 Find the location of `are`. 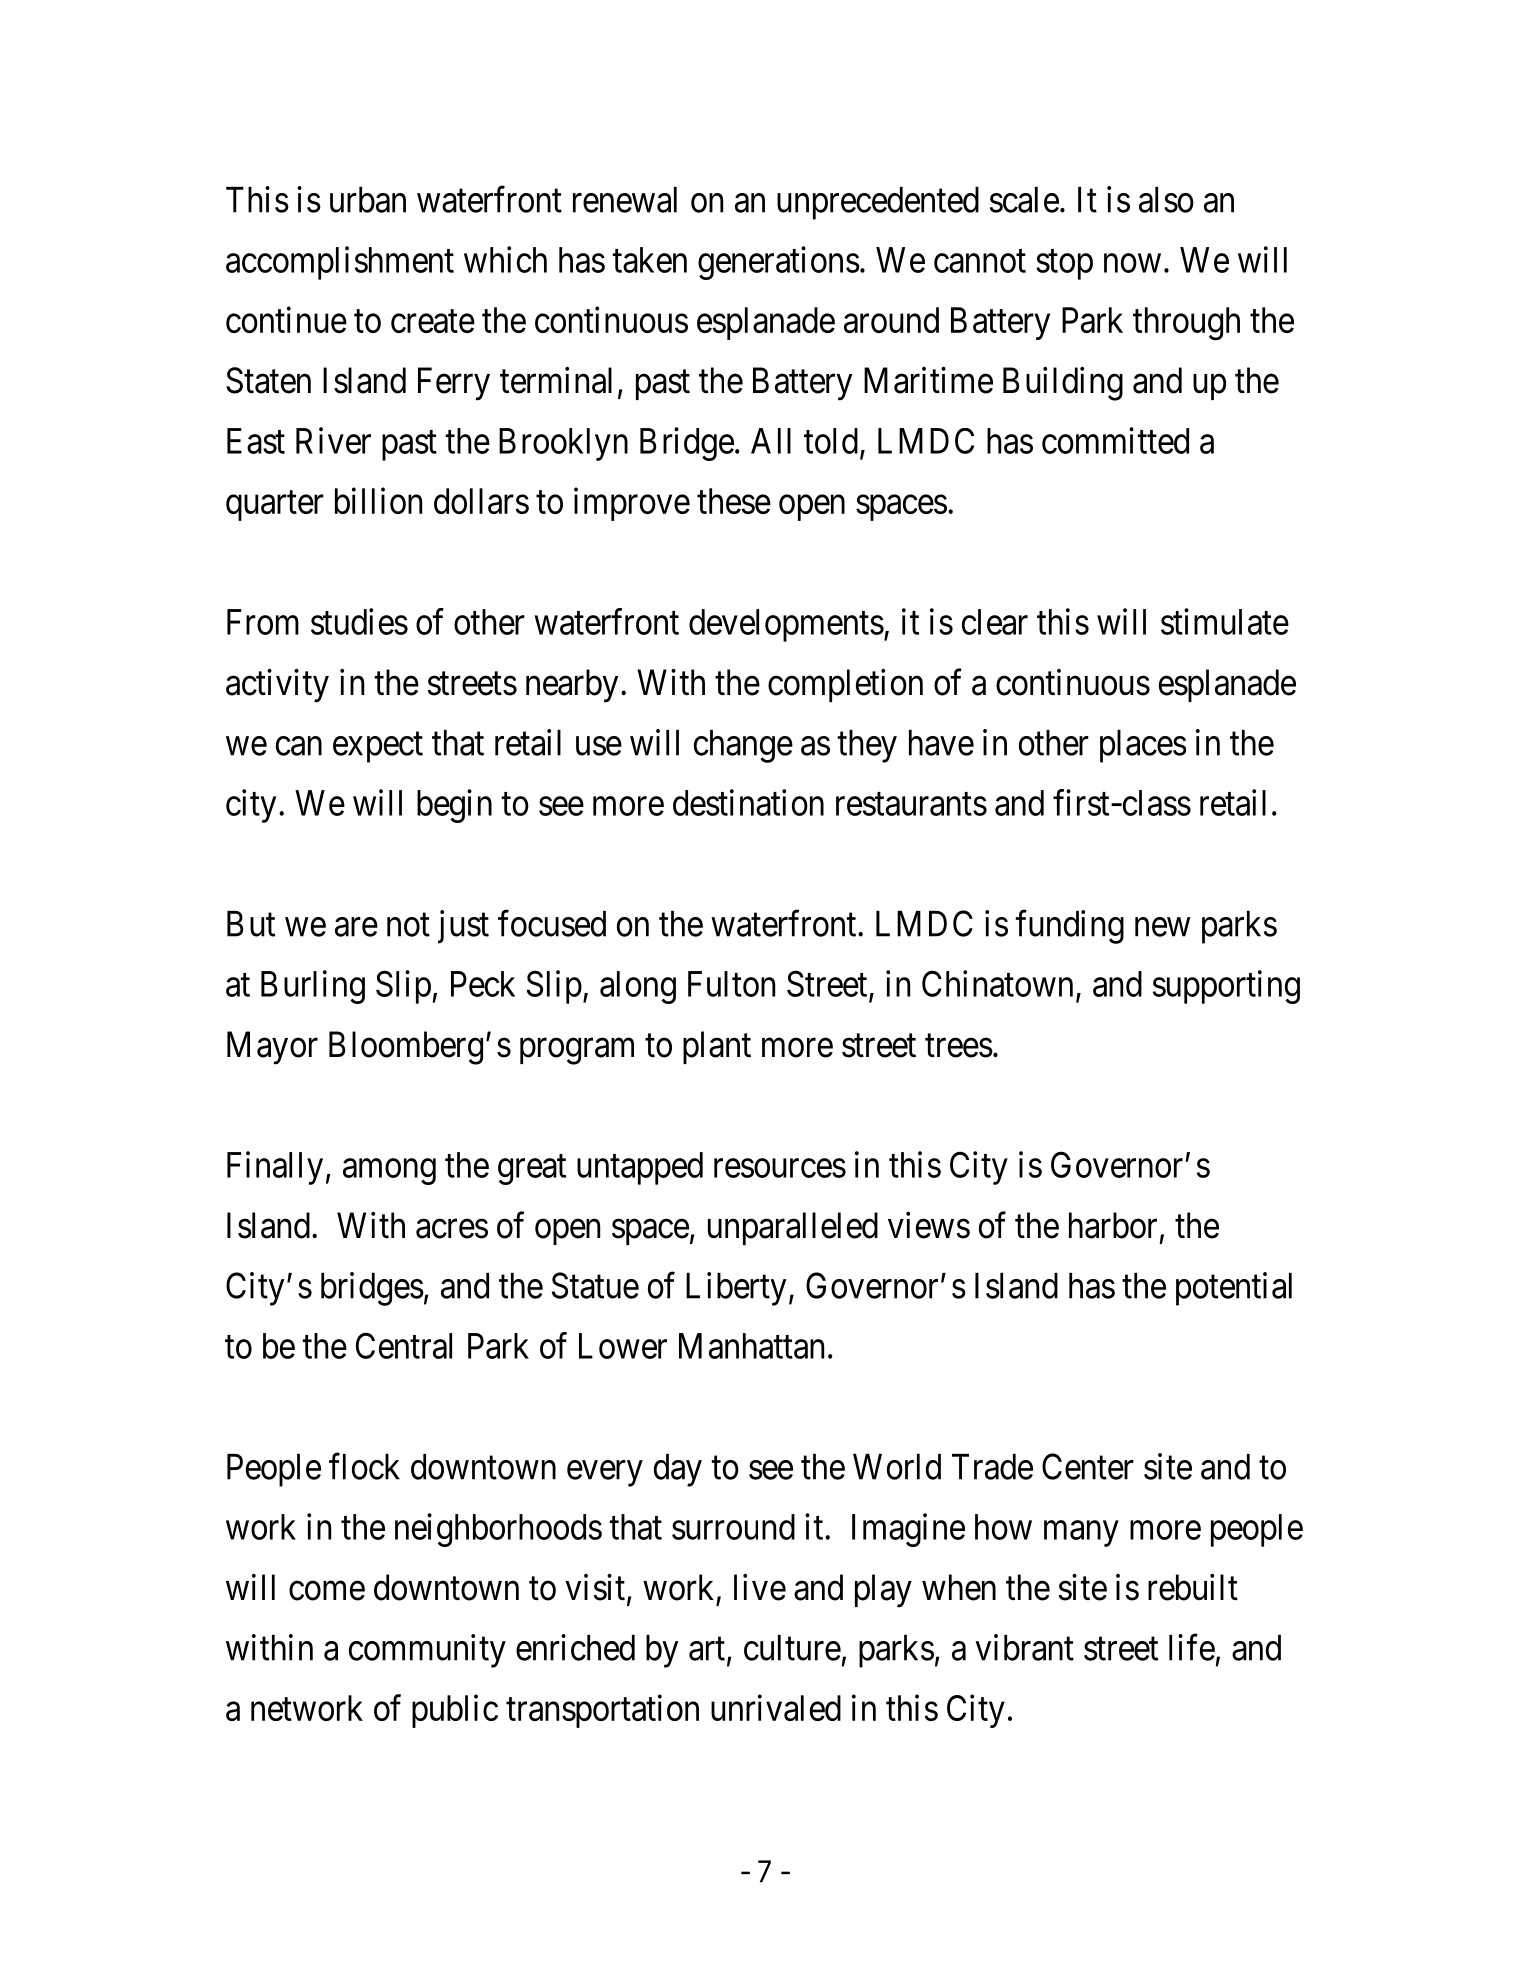

are is located at coordinates (356, 927).
